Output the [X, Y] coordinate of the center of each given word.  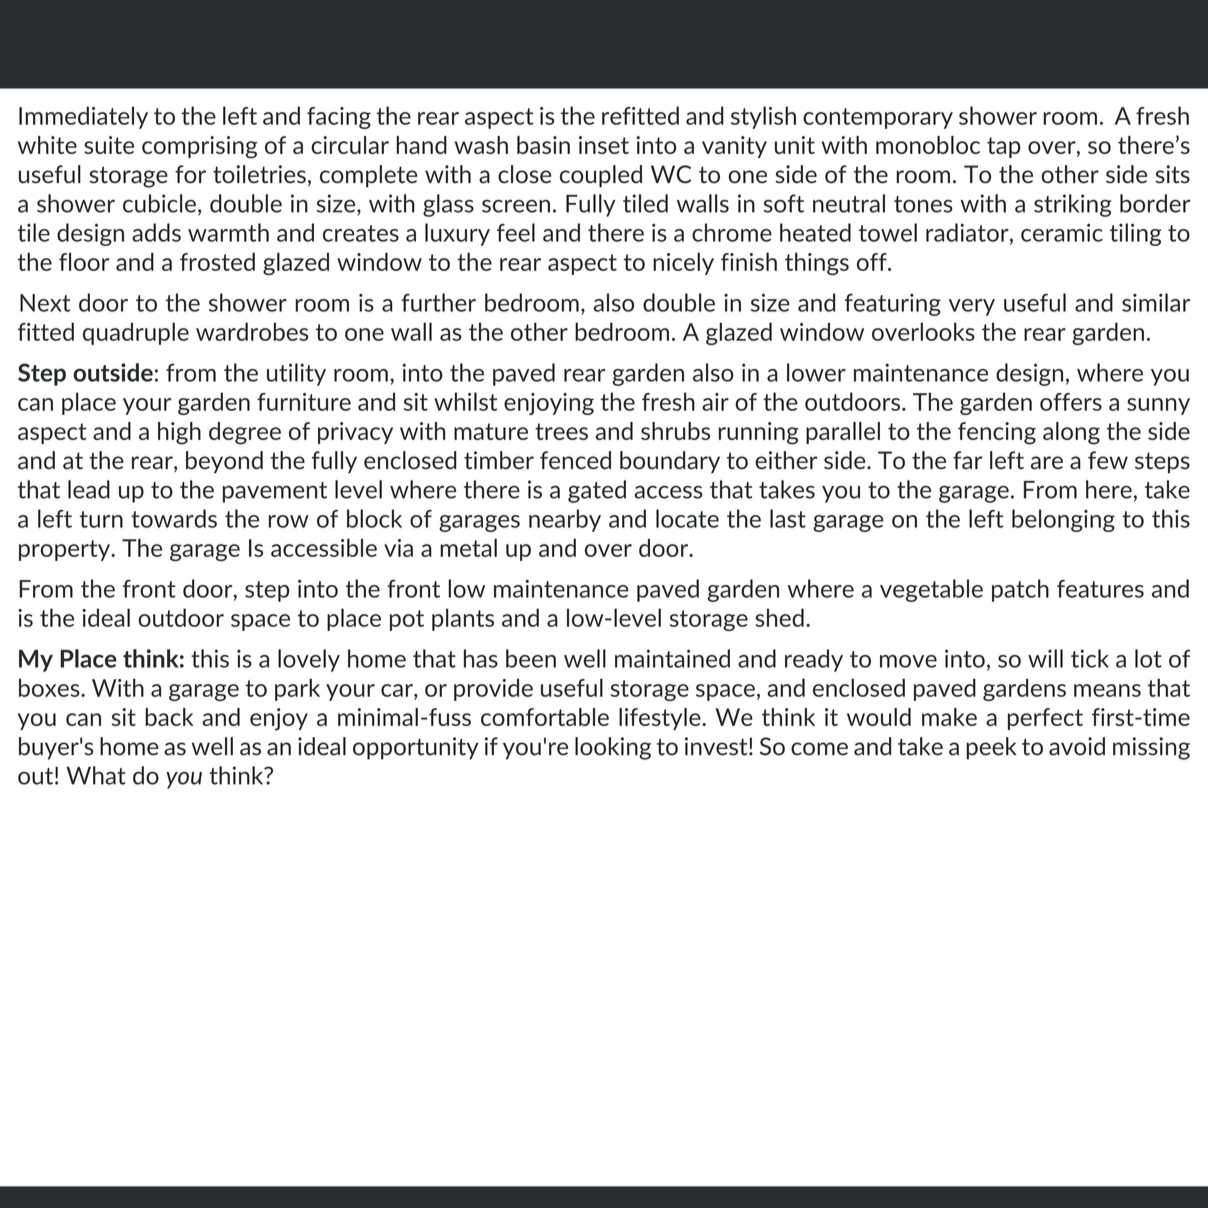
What [96, 775]
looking [613, 748]
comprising [199, 147]
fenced [575, 460]
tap [1004, 147]
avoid [1077, 746]
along [1071, 433]
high [179, 433]
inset [604, 145]
